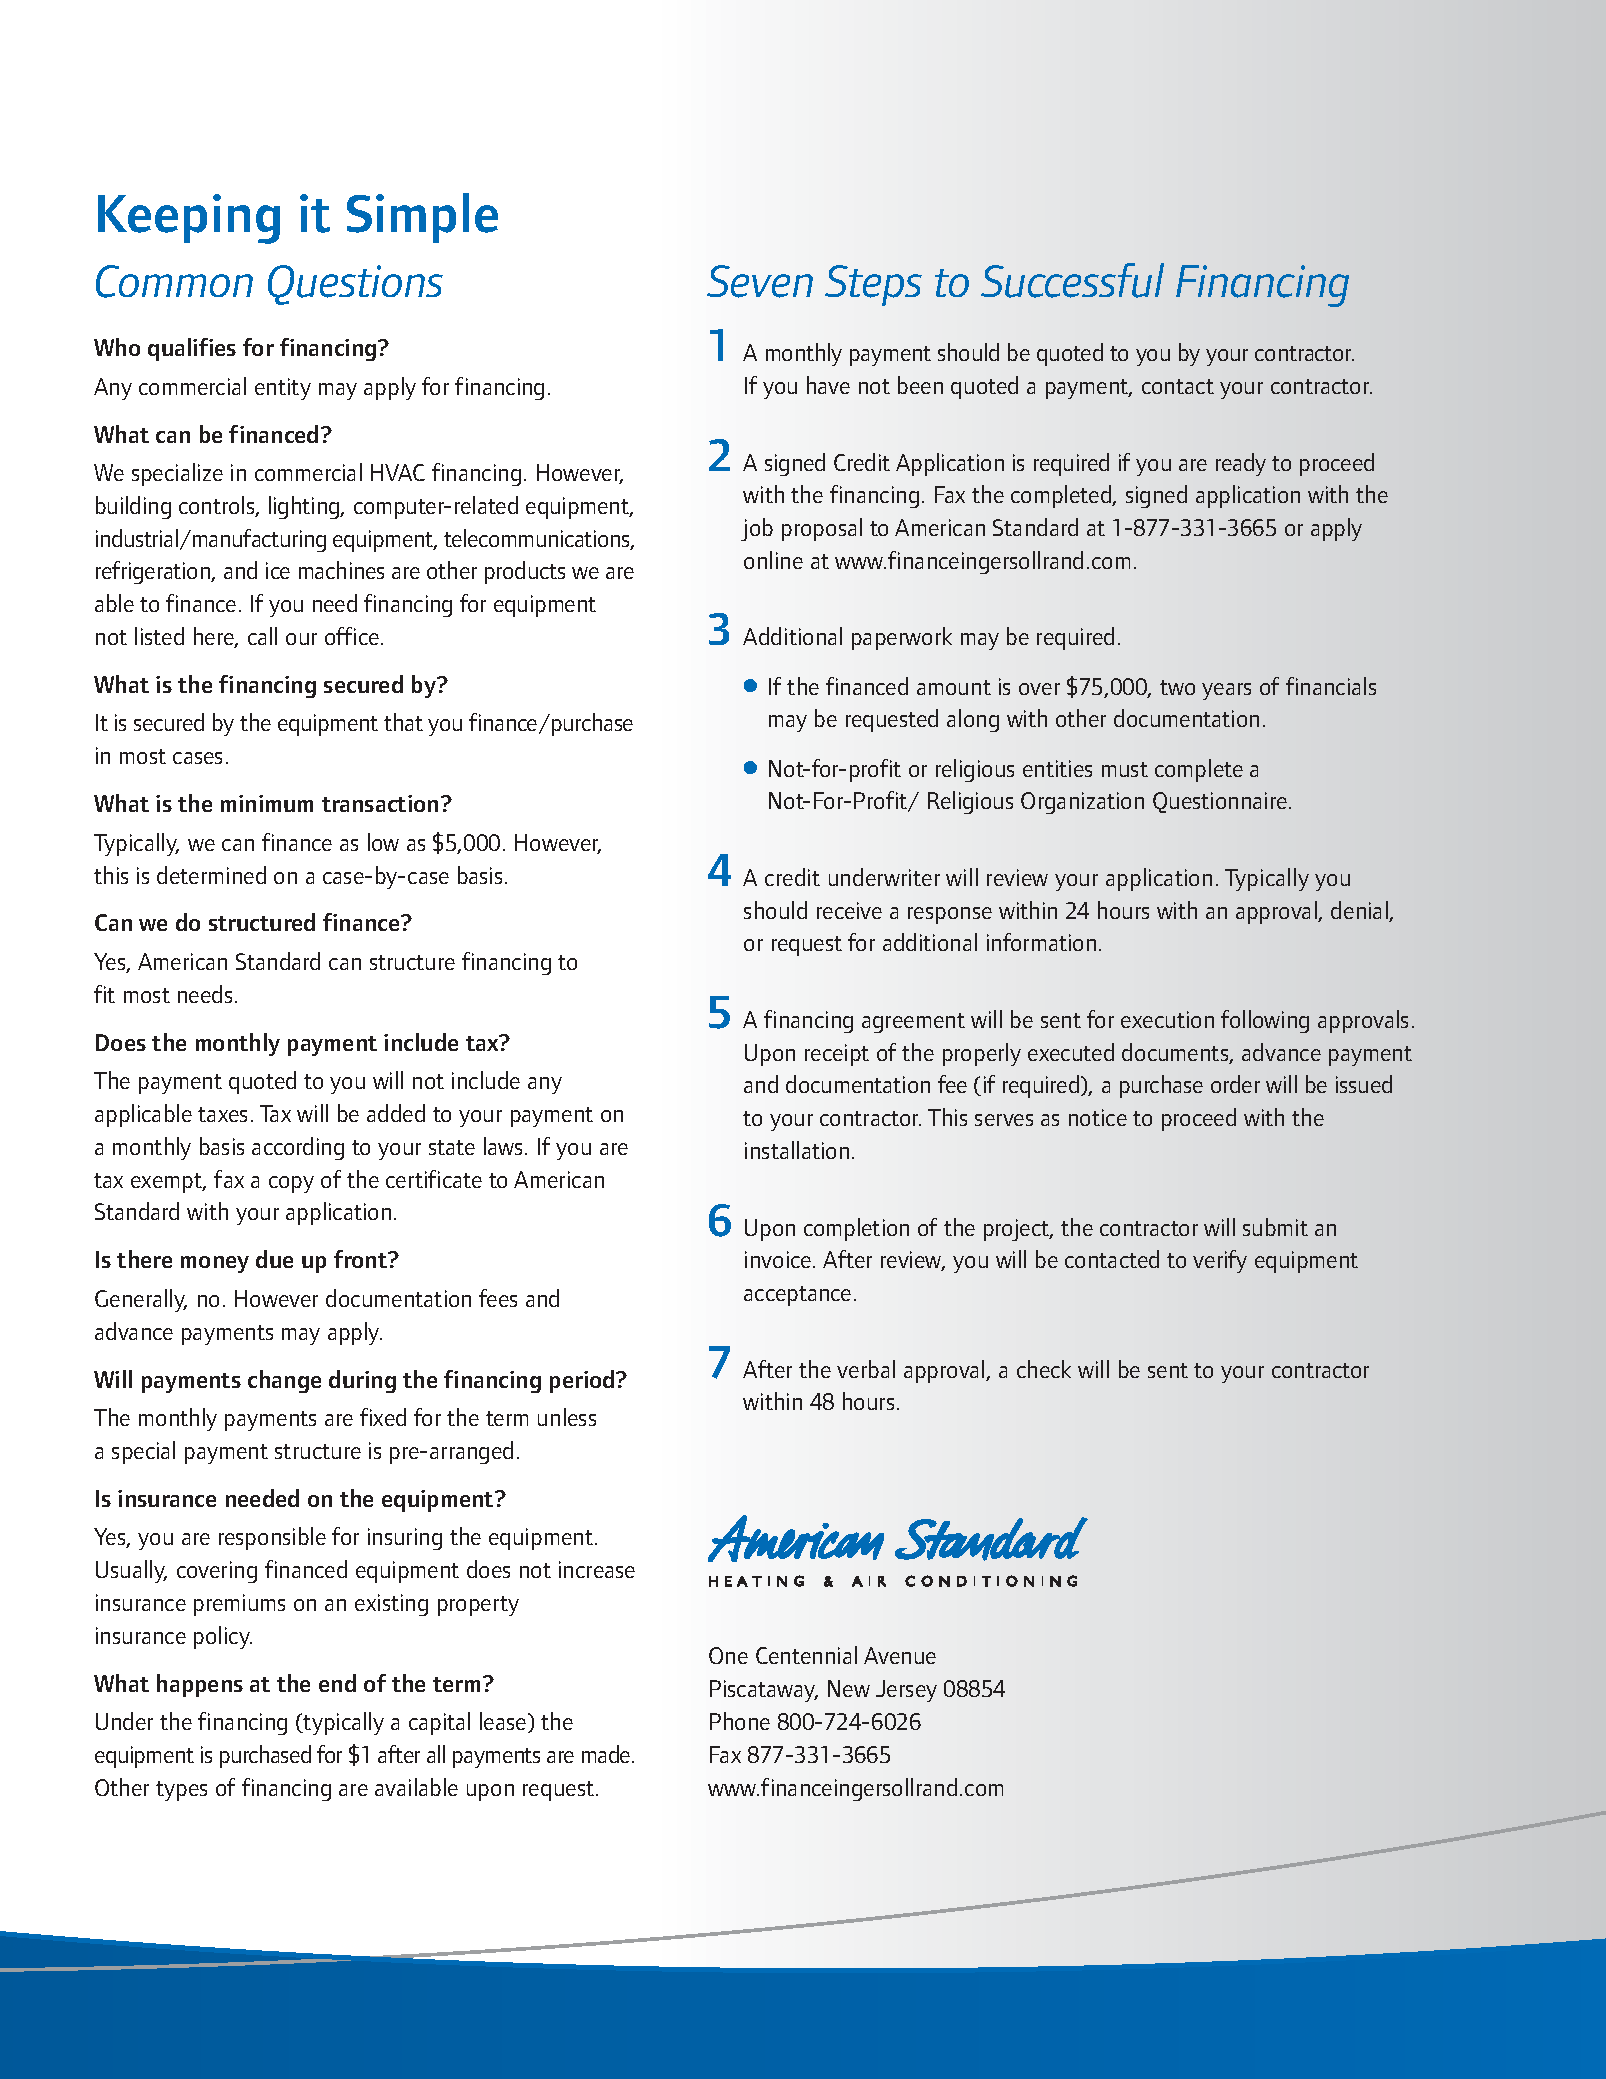 This document has width=1606, height=2079. What do you see at coordinates (1072, 280) in the document?
I see `Successful` at bounding box center [1072, 280].
